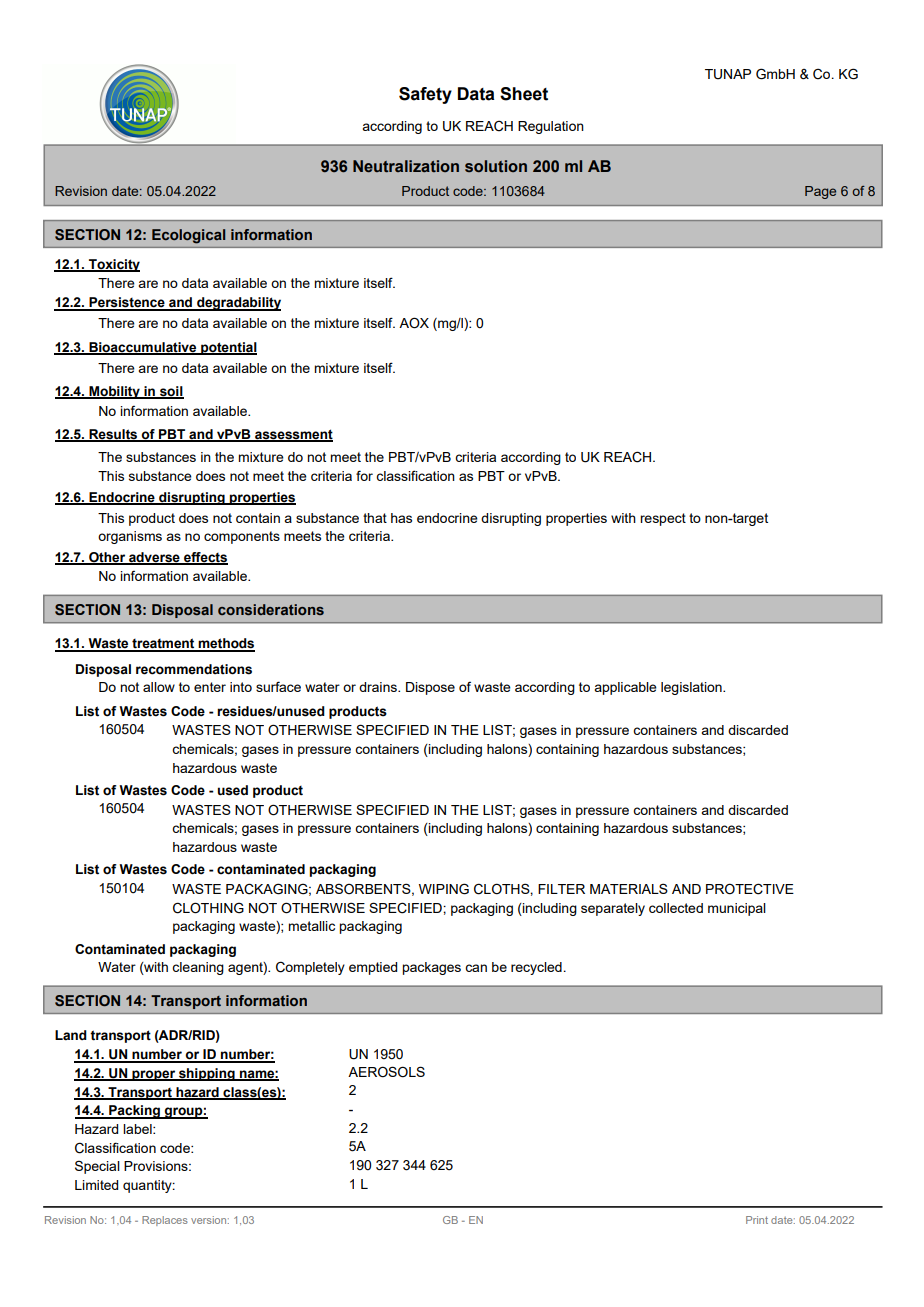 The width and height of the screenshot is (924, 1307). What do you see at coordinates (692, 688) in the screenshot?
I see `legislation` at bounding box center [692, 688].
